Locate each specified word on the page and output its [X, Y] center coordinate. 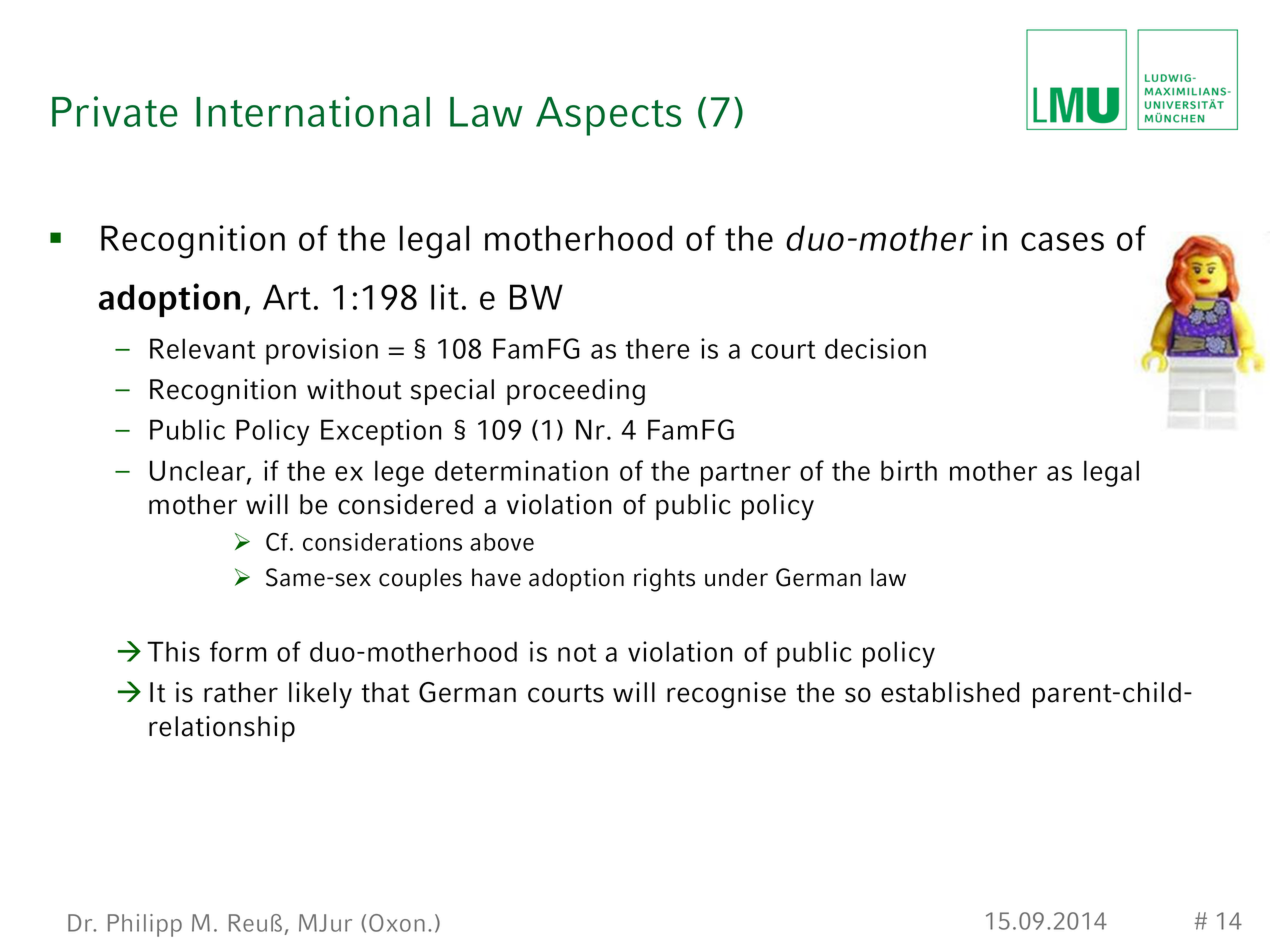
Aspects [608, 116]
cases [1062, 241]
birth [909, 470]
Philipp [145, 925]
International [313, 111]
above [502, 542]
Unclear [199, 471]
